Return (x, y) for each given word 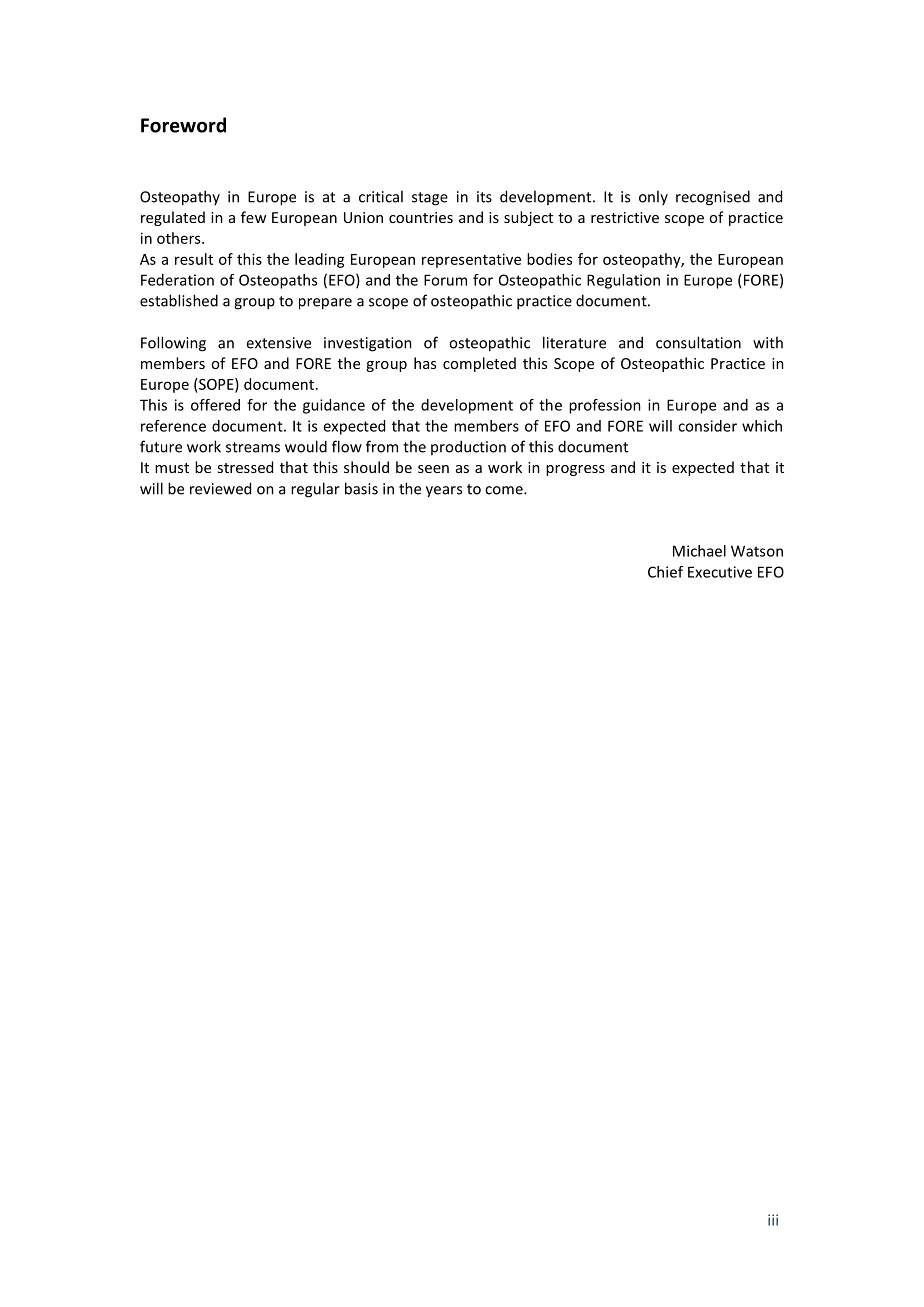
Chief (665, 572)
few (253, 217)
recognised (713, 198)
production (468, 447)
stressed (245, 467)
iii (773, 1220)
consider (707, 426)
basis (361, 488)
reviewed (220, 488)
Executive (720, 572)
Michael (699, 551)
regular (315, 490)
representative (471, 260)
